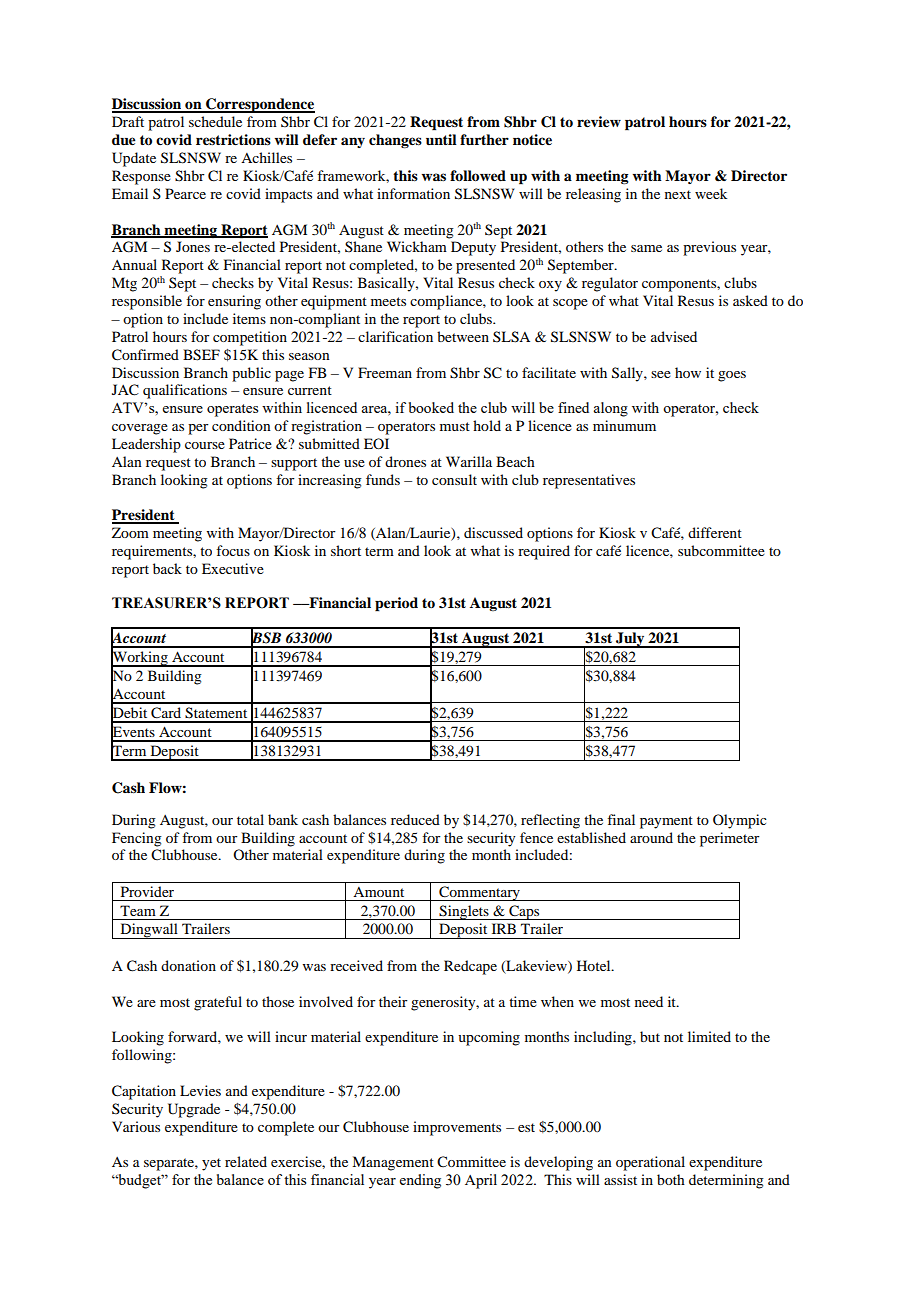  What do you see at coordinates (661, 374) in the document?
I see `see` at bounding box center [661, 374].
